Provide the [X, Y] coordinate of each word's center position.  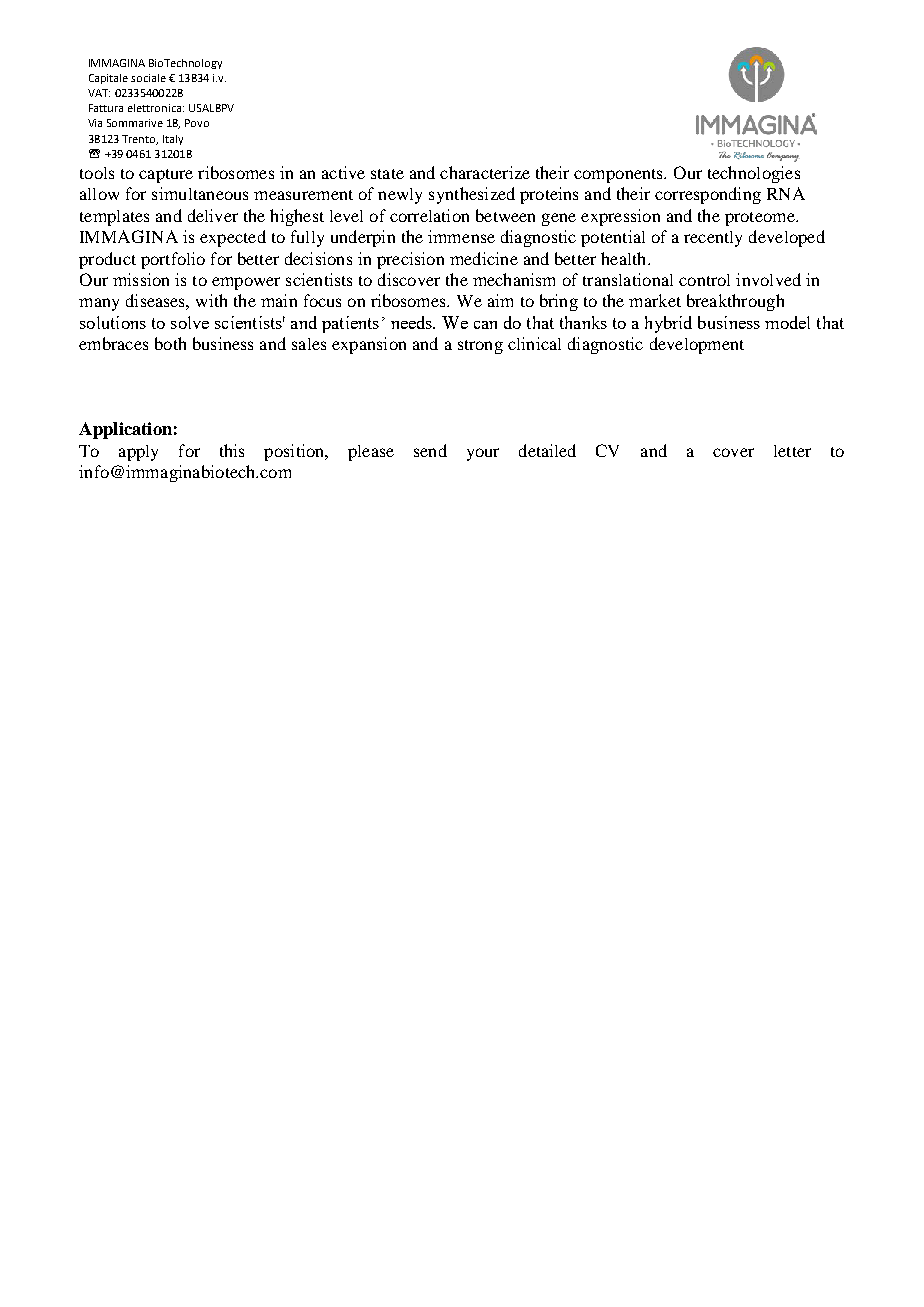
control [704, 280]
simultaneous [200, 193]
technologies [754, 174]
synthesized [472, 195]
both [170, 343]
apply [138, 453]
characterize [485, 172]
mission [141, 279]
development [697, 345]
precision [410, 260]
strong [480, 347]
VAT [99, 93]
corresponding [708, 195]
